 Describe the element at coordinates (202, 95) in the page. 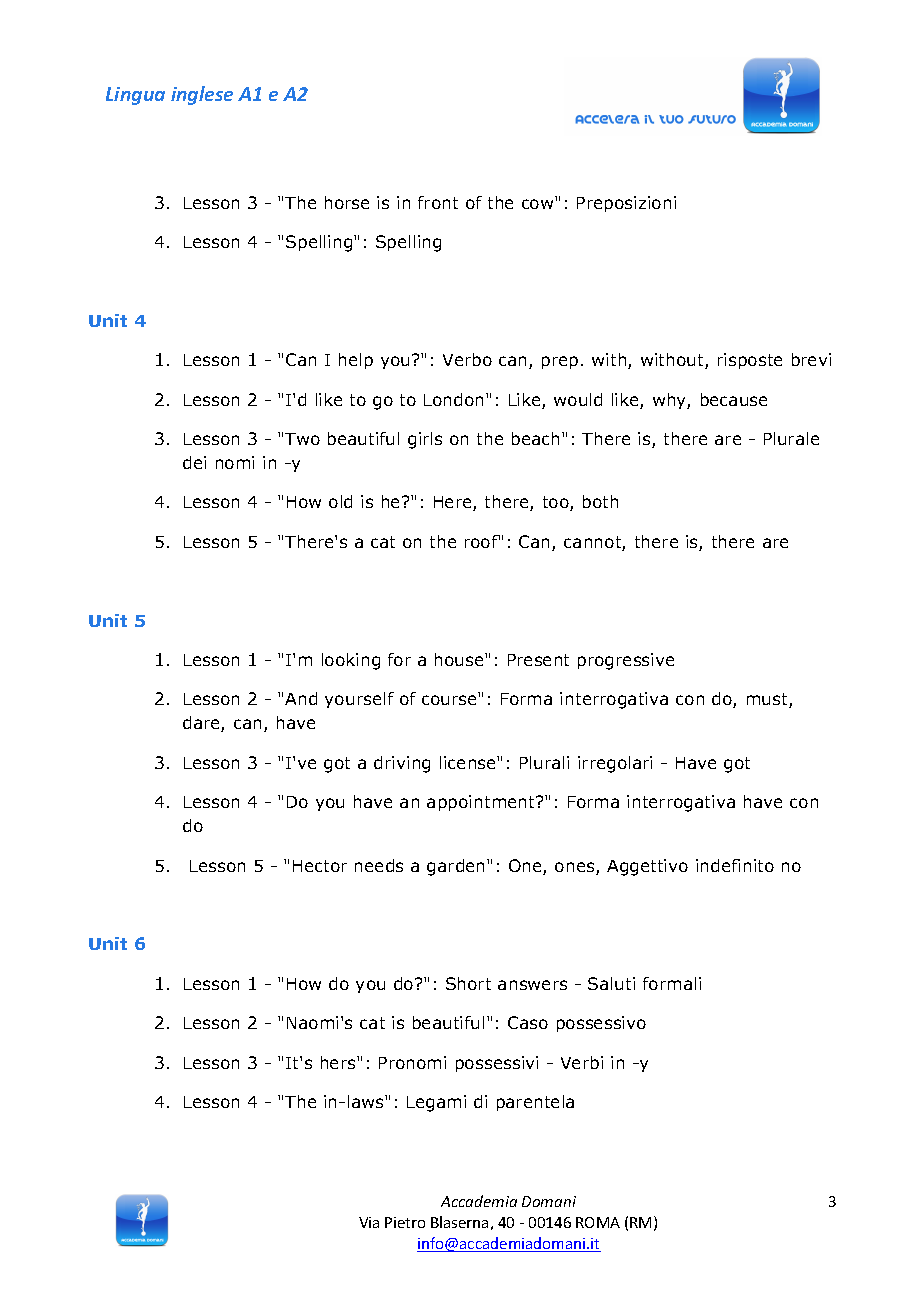

I see `inglese` at that location.
